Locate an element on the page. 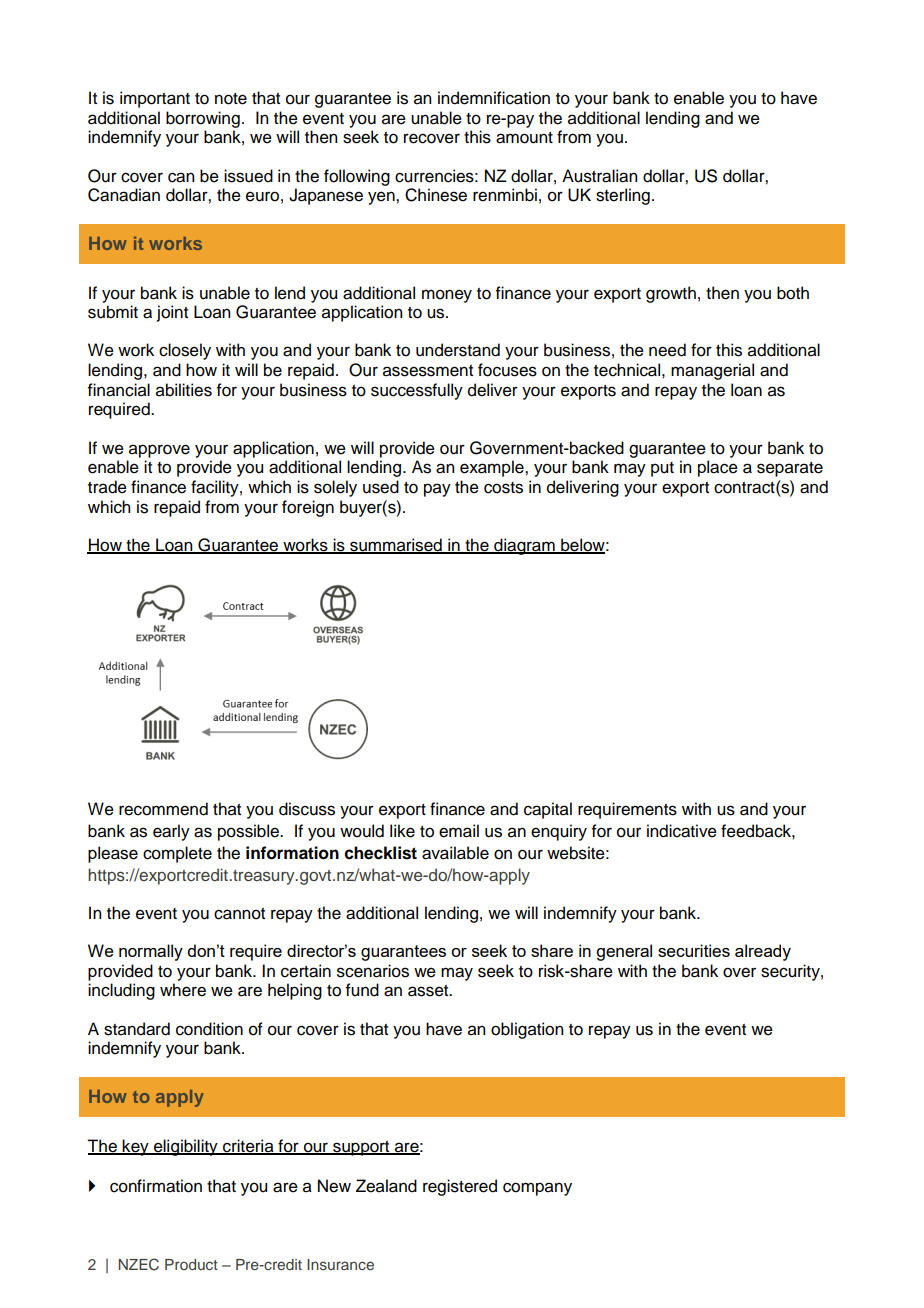 Image resolution: width=924 pixels, height=1308 pixels. recommend is located at coordinates (163, 809).
